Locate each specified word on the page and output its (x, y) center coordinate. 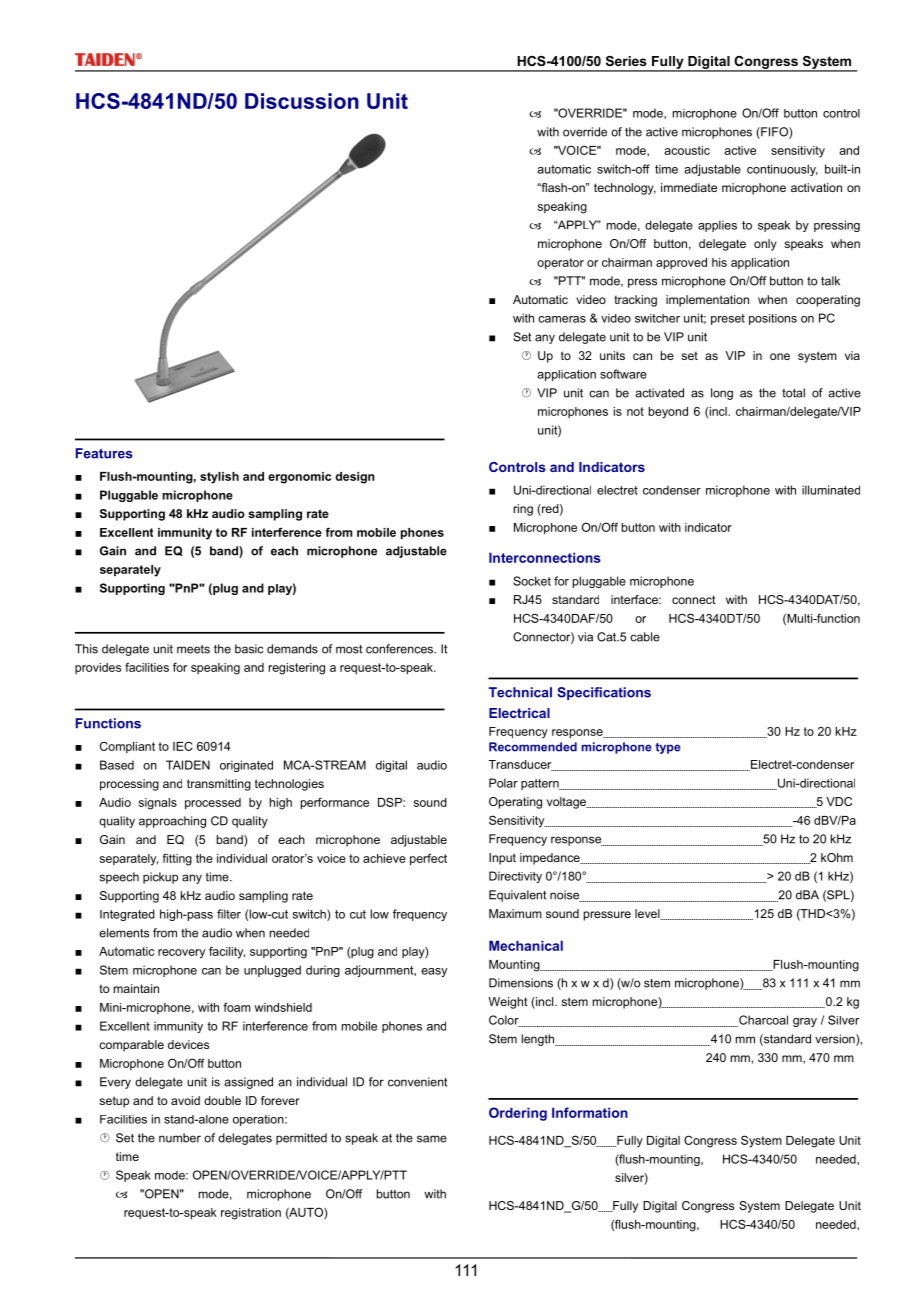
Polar (503, 783)
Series (626, 61)
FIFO (774, 133)
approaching (172, 822)
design (355, 478)
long (722, 394)
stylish (219, 478)
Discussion (302, 101)
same (432, 1139)
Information (590, 1112)
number (180, 1138)
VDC (839, 801)
